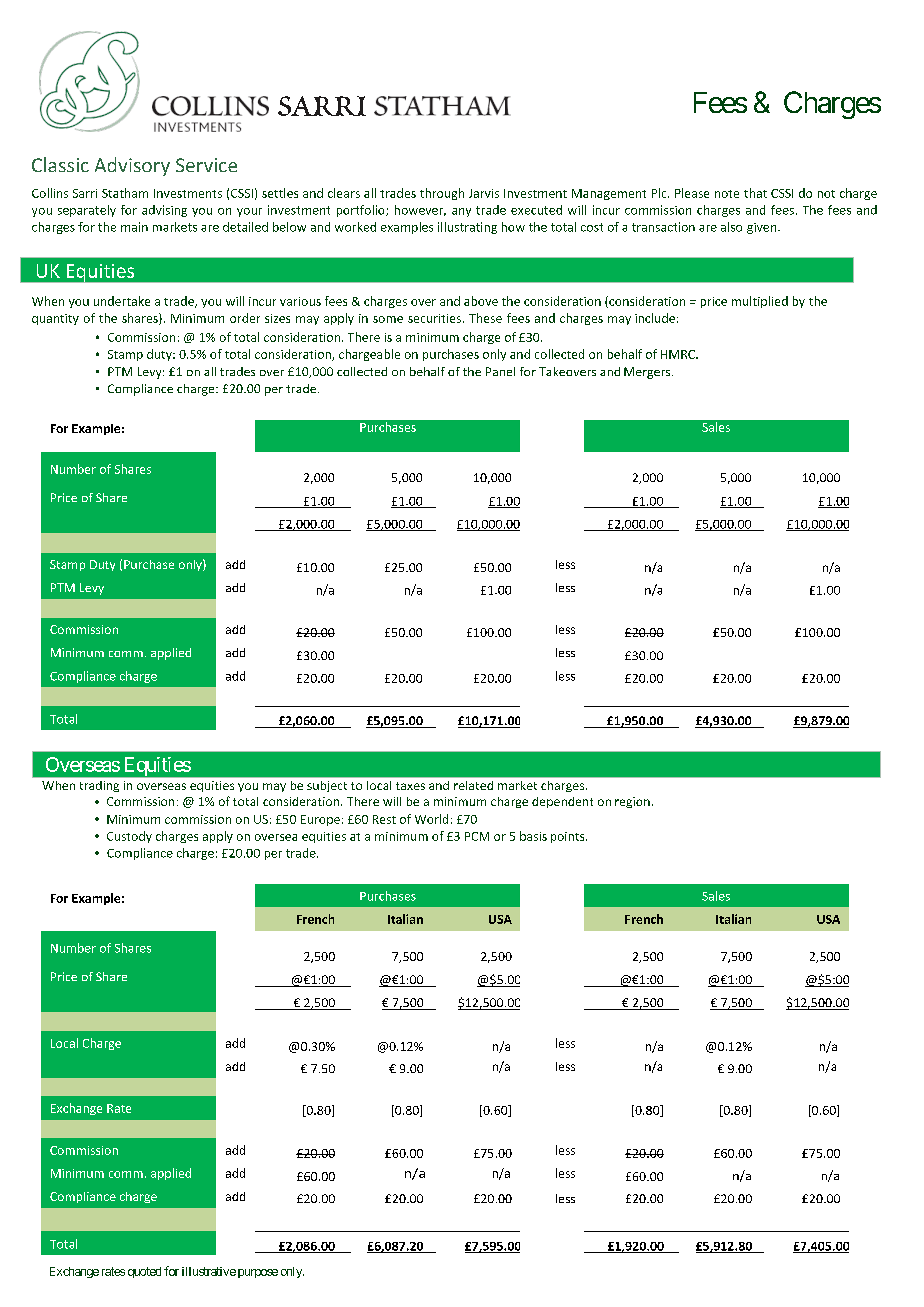 This screenshot has width=924, height=1307. I want to click on however, so click(420, 210).
